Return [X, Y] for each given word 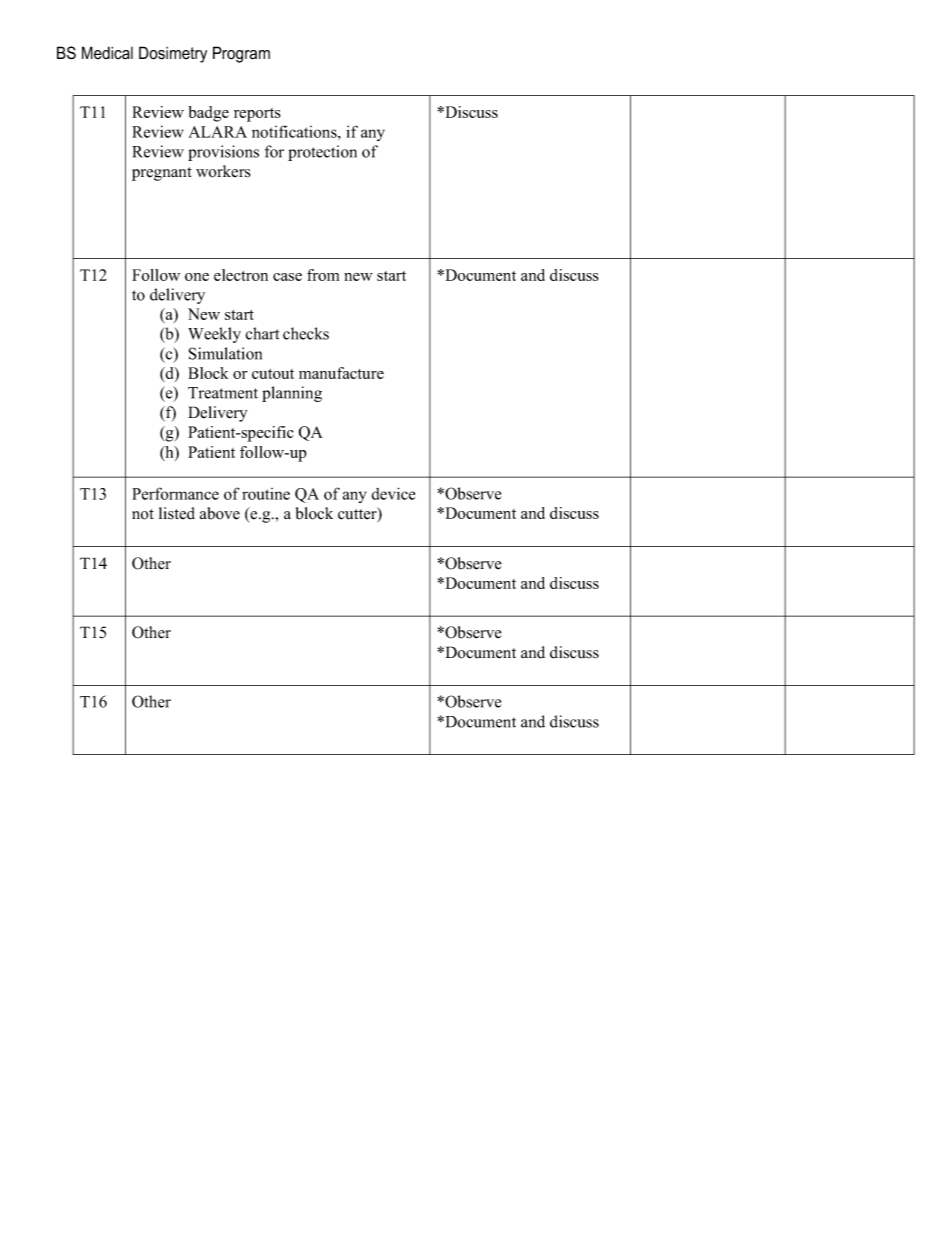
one [197, 277]
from [323, 275]
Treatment [223, 393]
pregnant [162, 174]
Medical [107, 53]
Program [241, 54]
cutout [273, 374]
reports [257, 115]
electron [241, 275]
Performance [175, 493]
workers [223, 171]
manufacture [341, 373]
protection [322, 153]
